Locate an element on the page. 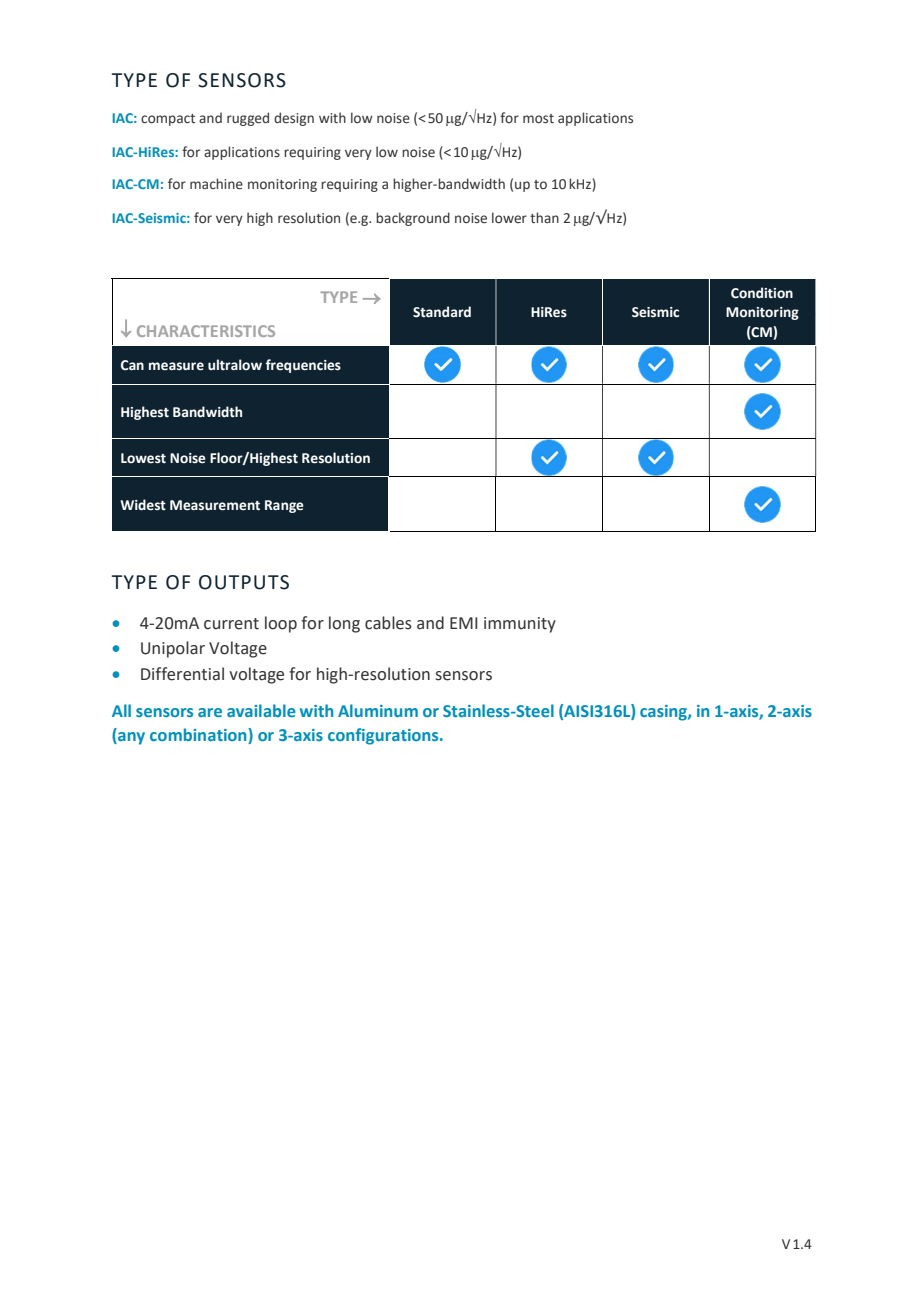  than is located at coordinates (544, 217).
